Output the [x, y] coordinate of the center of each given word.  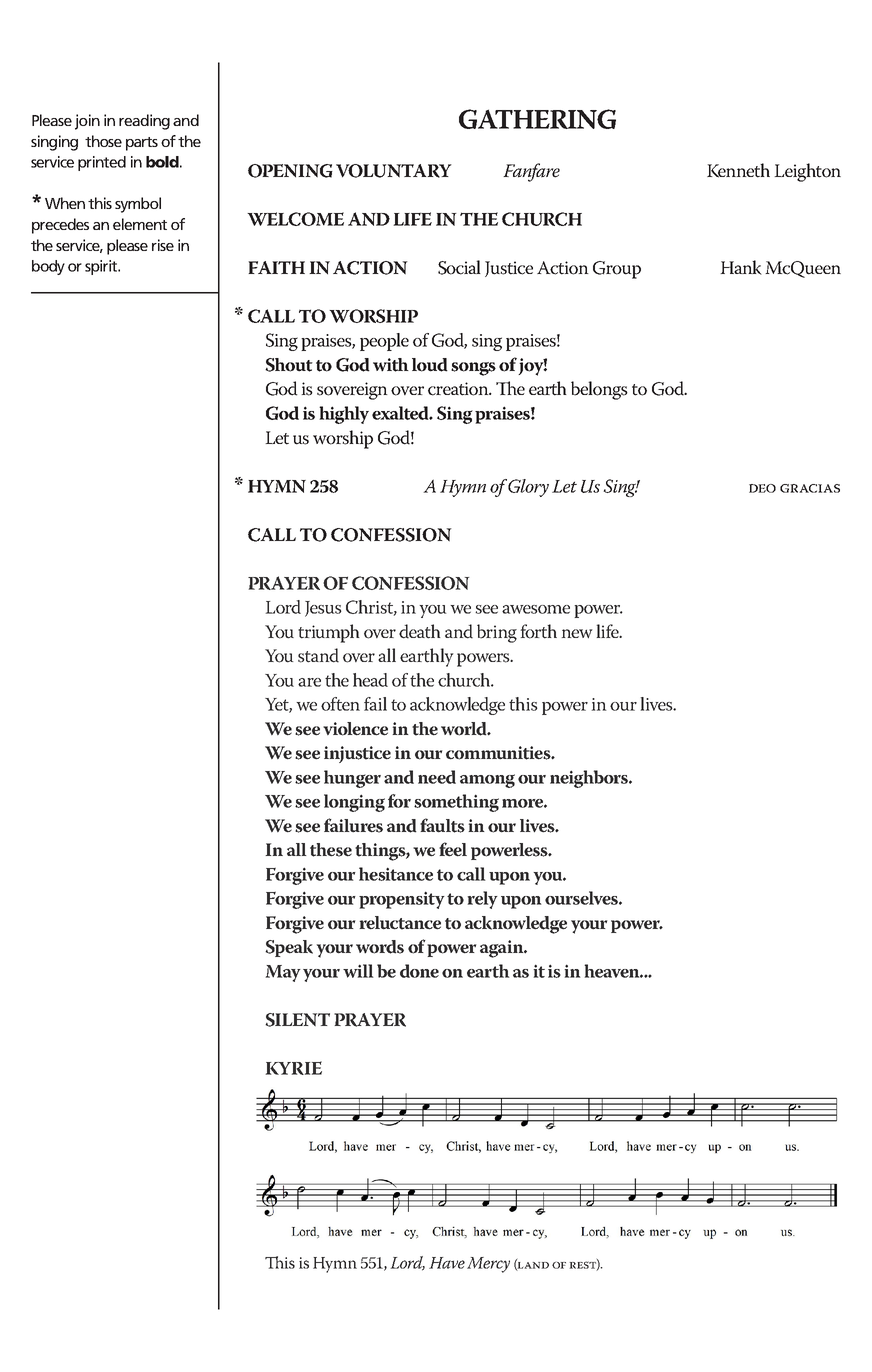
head [370, 680]
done [419, 971]
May [283, 973]
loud [430, 365]
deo [762, 488]
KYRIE [294, 1068]
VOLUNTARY [394, 171]
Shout [289, 365]
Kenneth [738, 170]
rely [483, 900]
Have [447, 1263]
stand [318, 655]
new [577, 634]
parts [142, 144]
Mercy [488, 1265]
